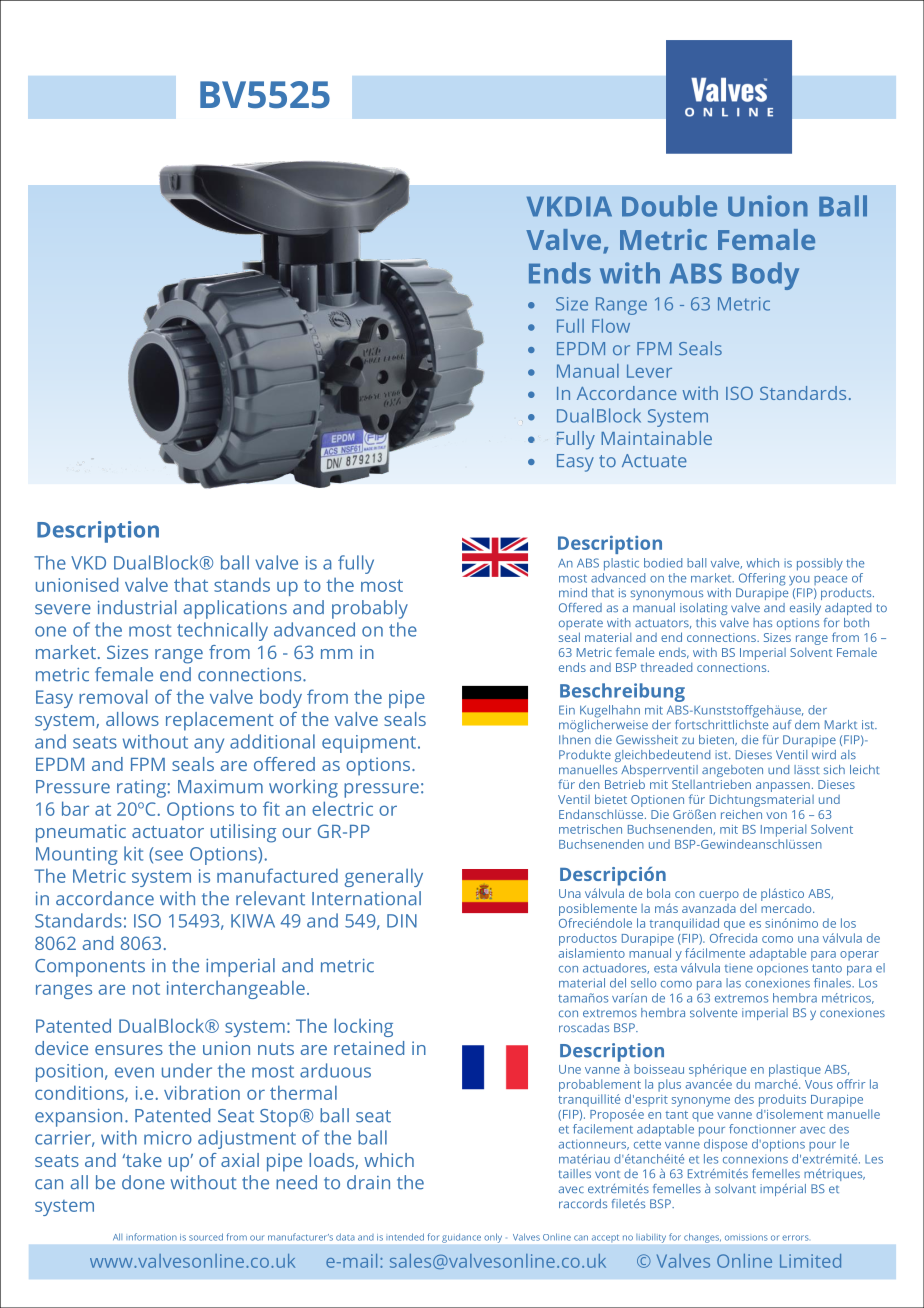  I want to click on guidance, so click(461, 1238).
